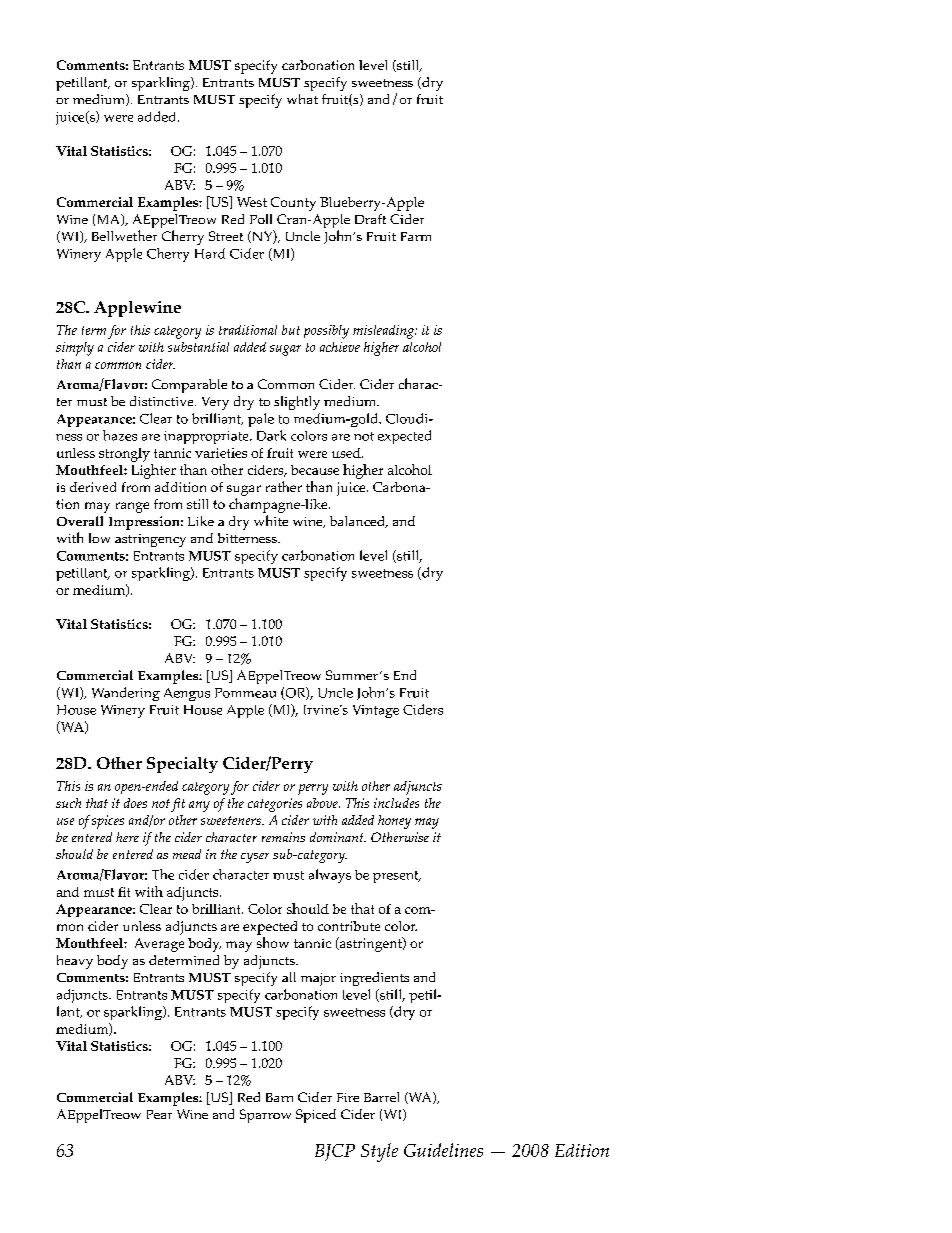  What do you see at coordinates (124, 235) in the screenshot?
I see `Bellwether` at bounding box center [124, 235].
